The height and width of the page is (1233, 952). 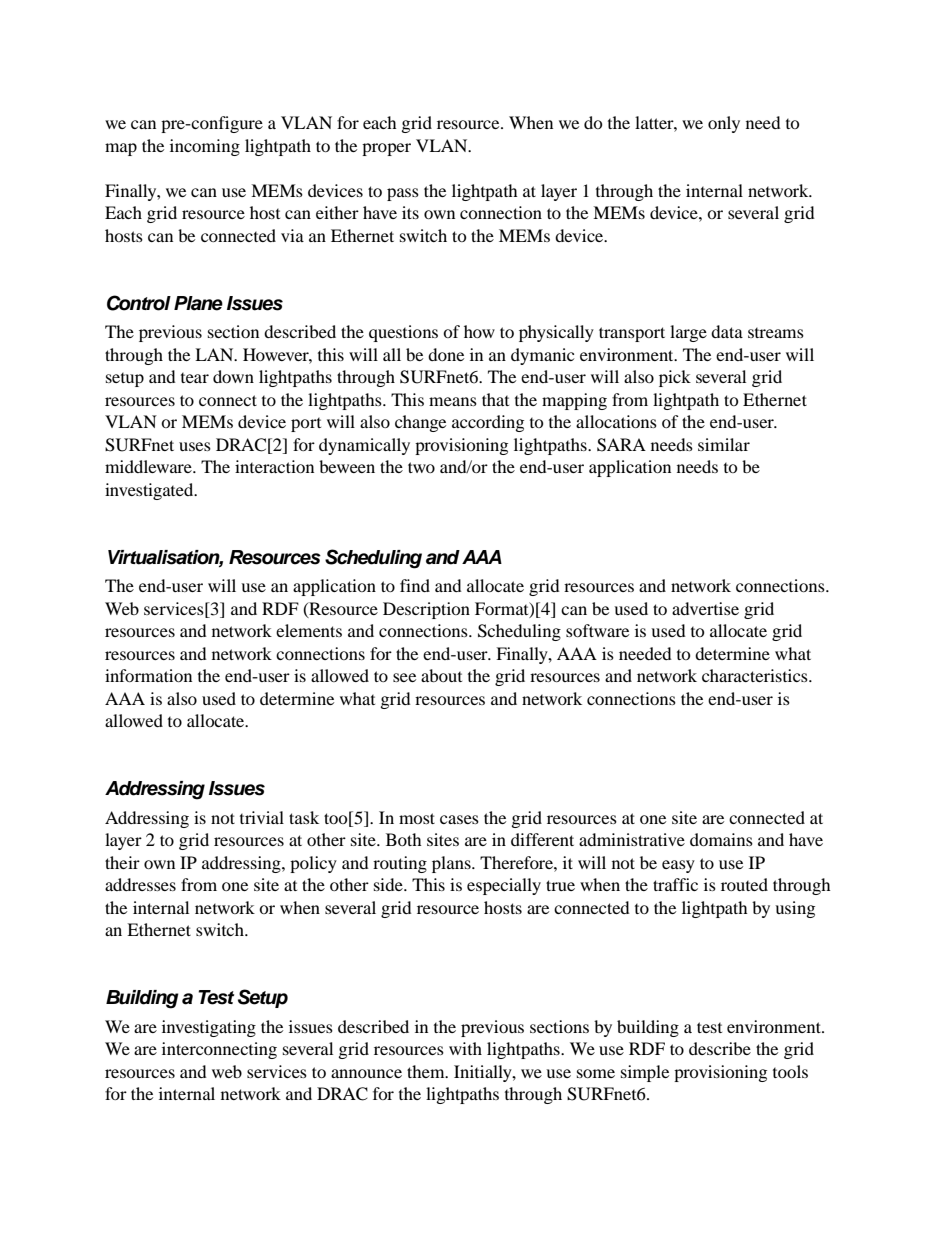 I want to click on proper, so click(x=386, y=149).
